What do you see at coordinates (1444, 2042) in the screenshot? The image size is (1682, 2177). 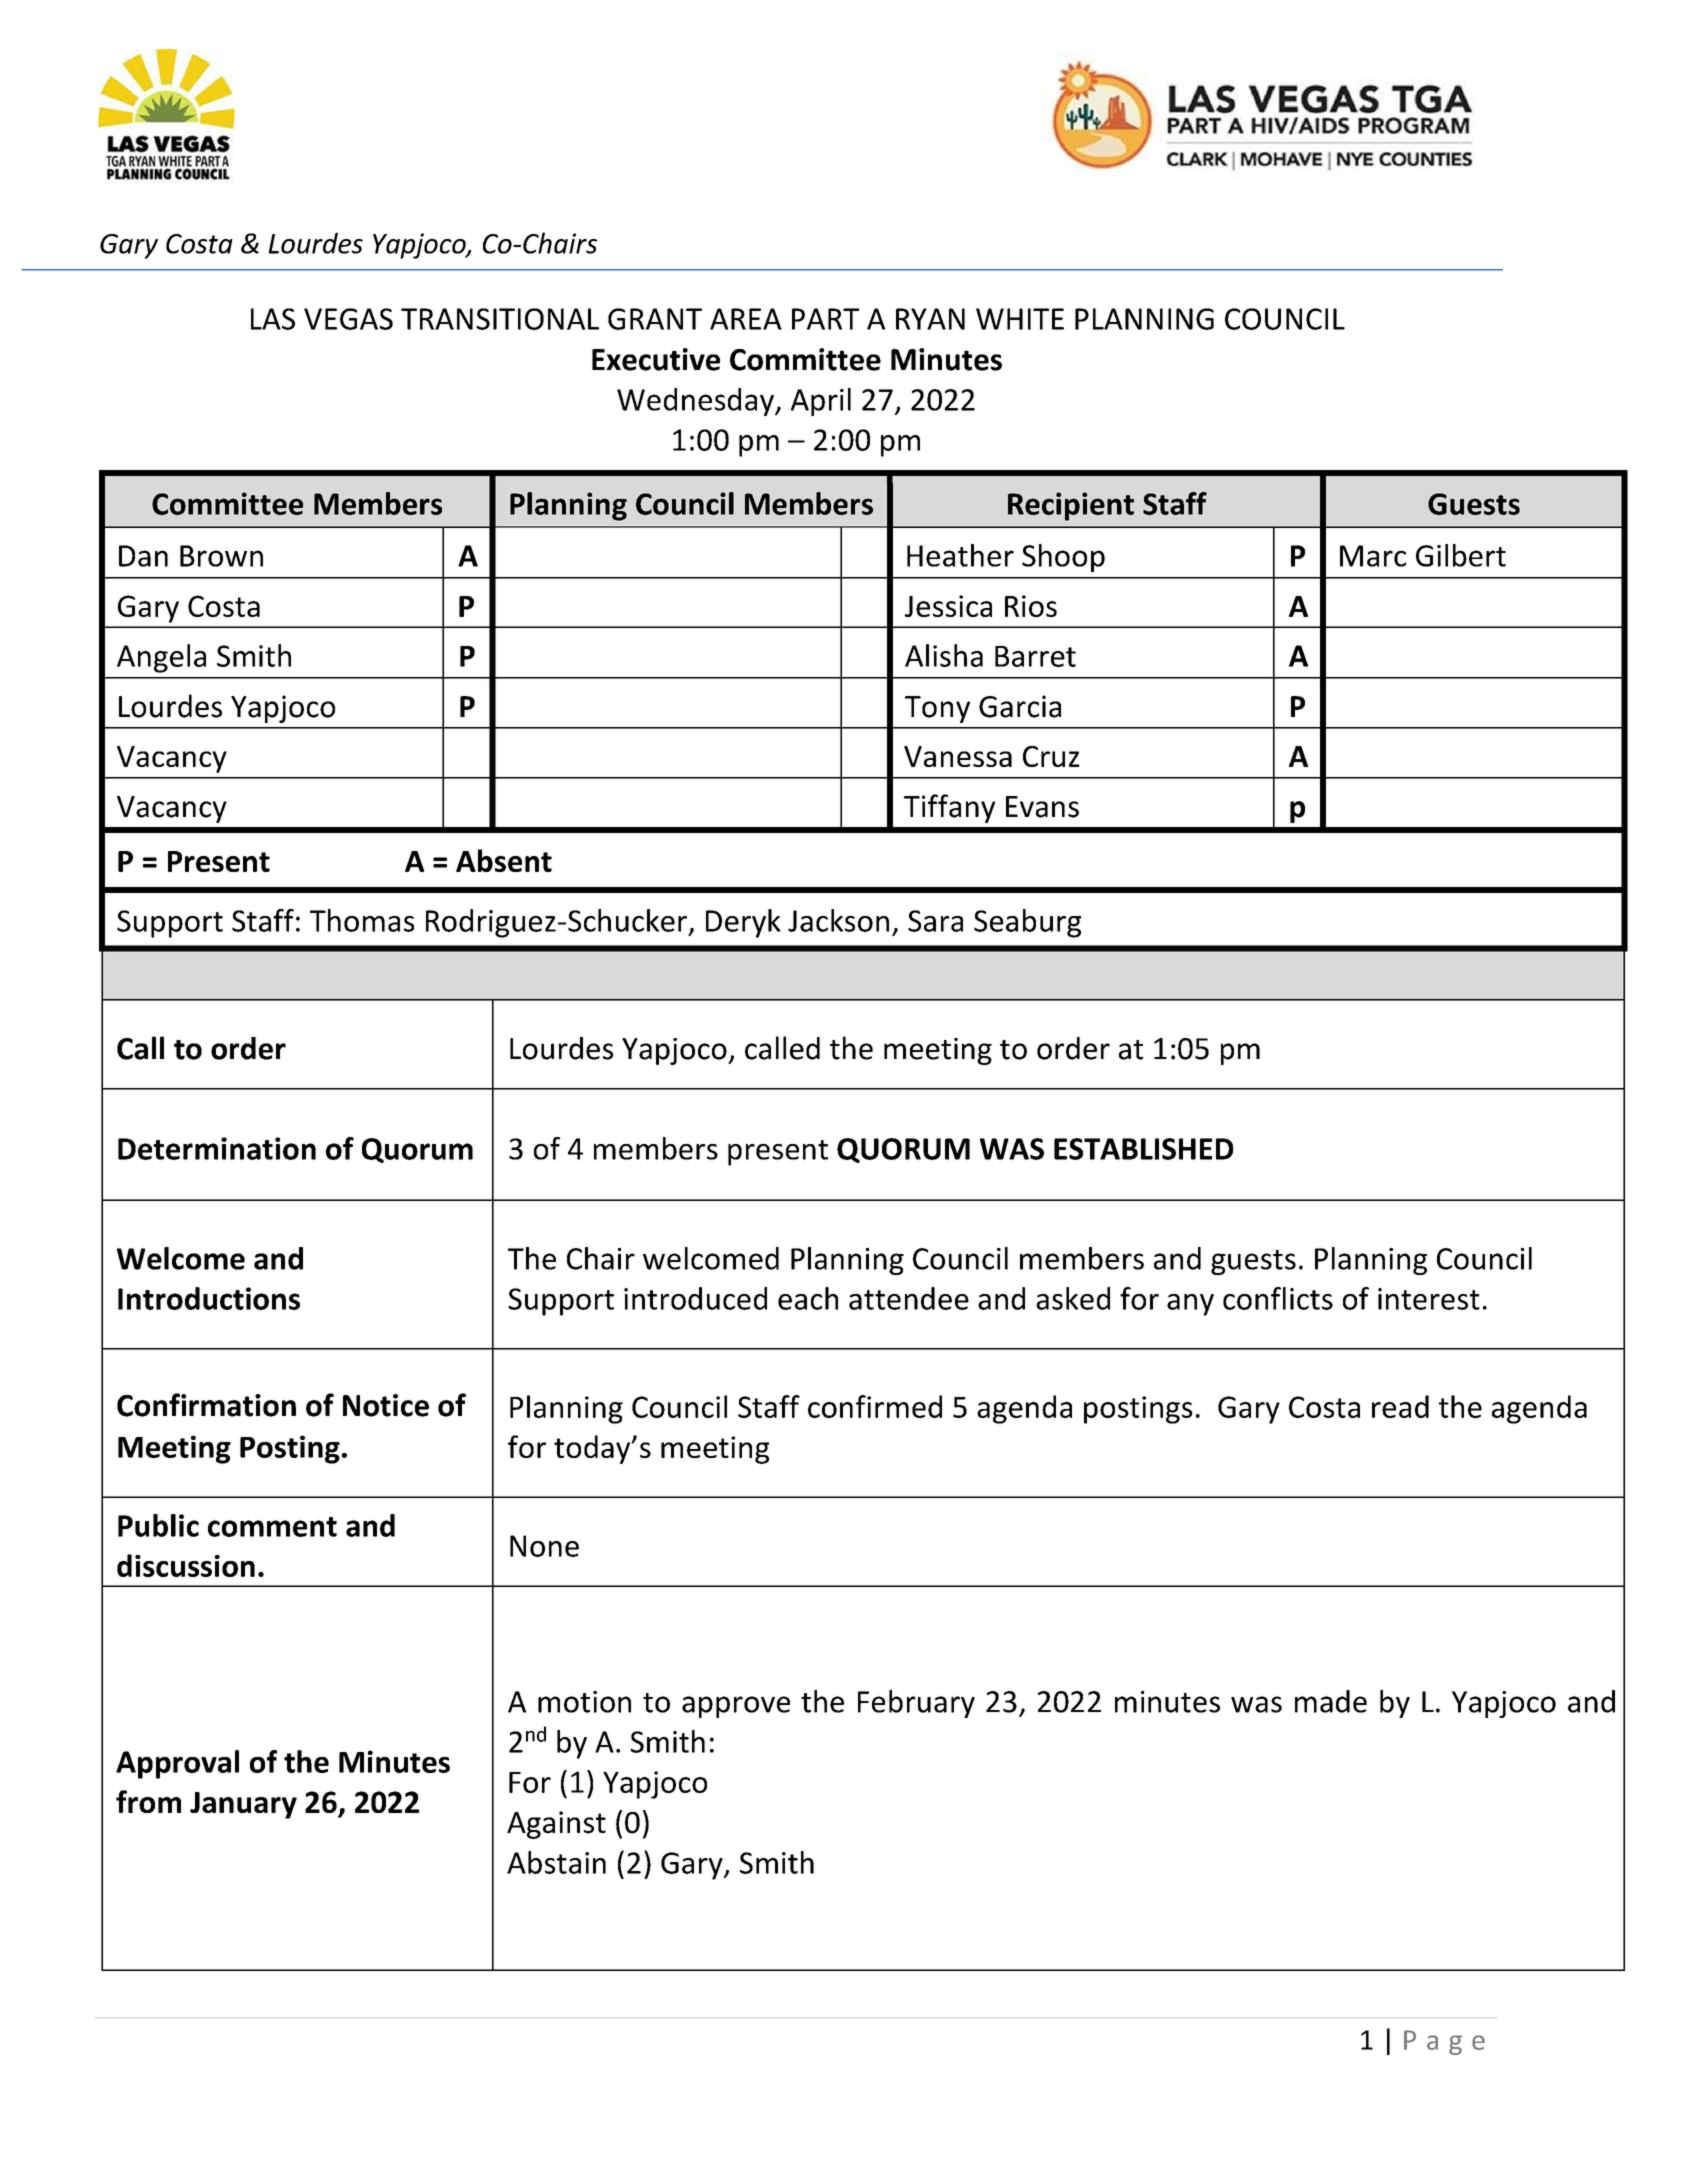 I see `Page` at bounding box center [1444, 2042].
